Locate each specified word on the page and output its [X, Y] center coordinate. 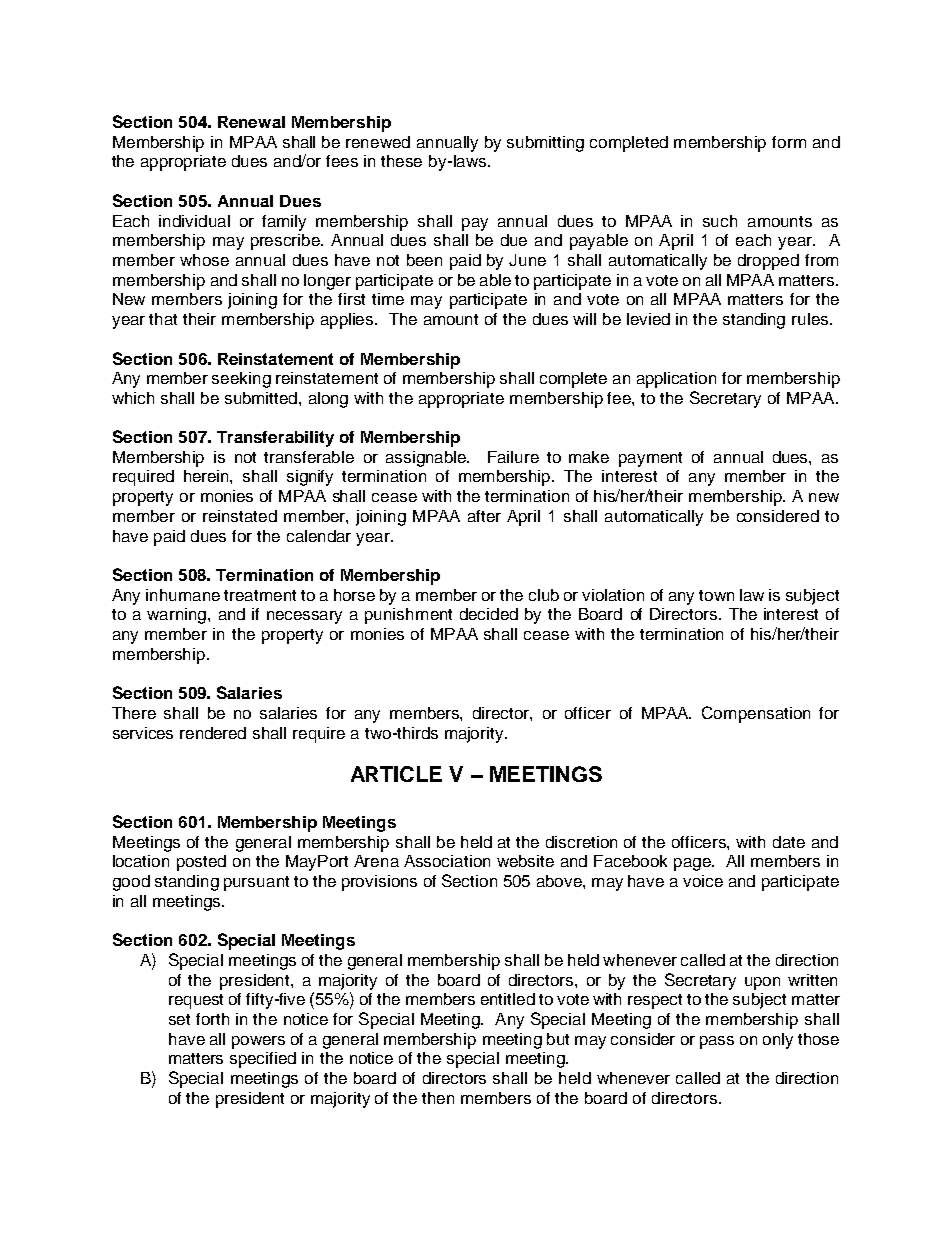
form [789, 142]
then [438, 1098]
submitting [545, 144]
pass [717, 1042]
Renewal [251, 122]
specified [263, 1060]
